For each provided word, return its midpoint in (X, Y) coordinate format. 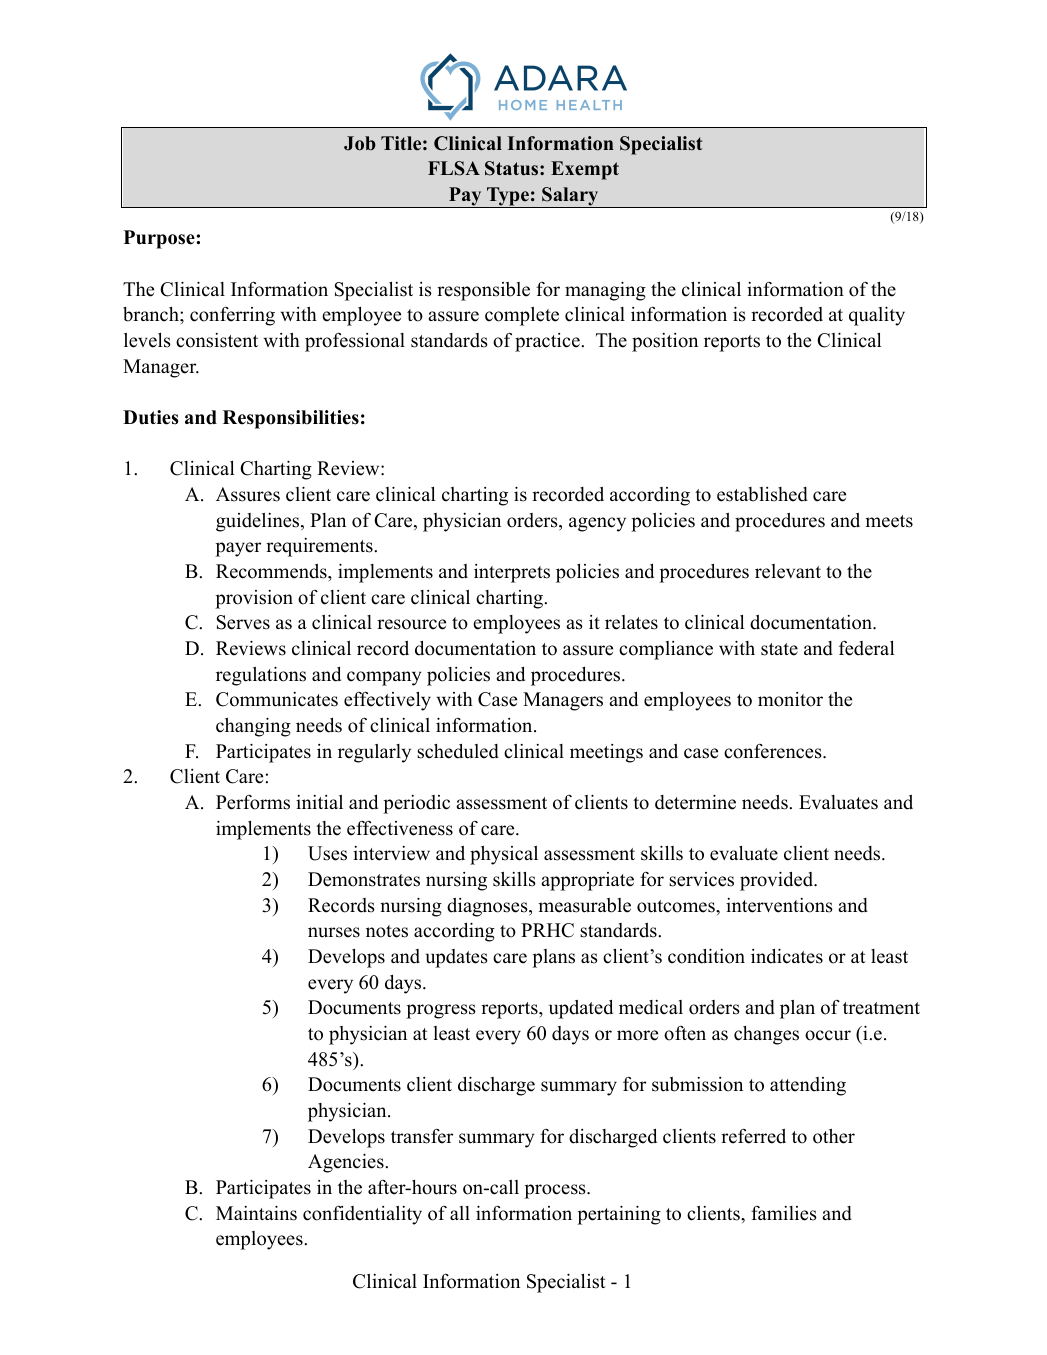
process (556, 1191)
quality (877, 316)
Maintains (256, 1213)
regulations (261, 676)
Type (508, 197)
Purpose (160, 239)
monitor (790, 699)
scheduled (458, 751)
